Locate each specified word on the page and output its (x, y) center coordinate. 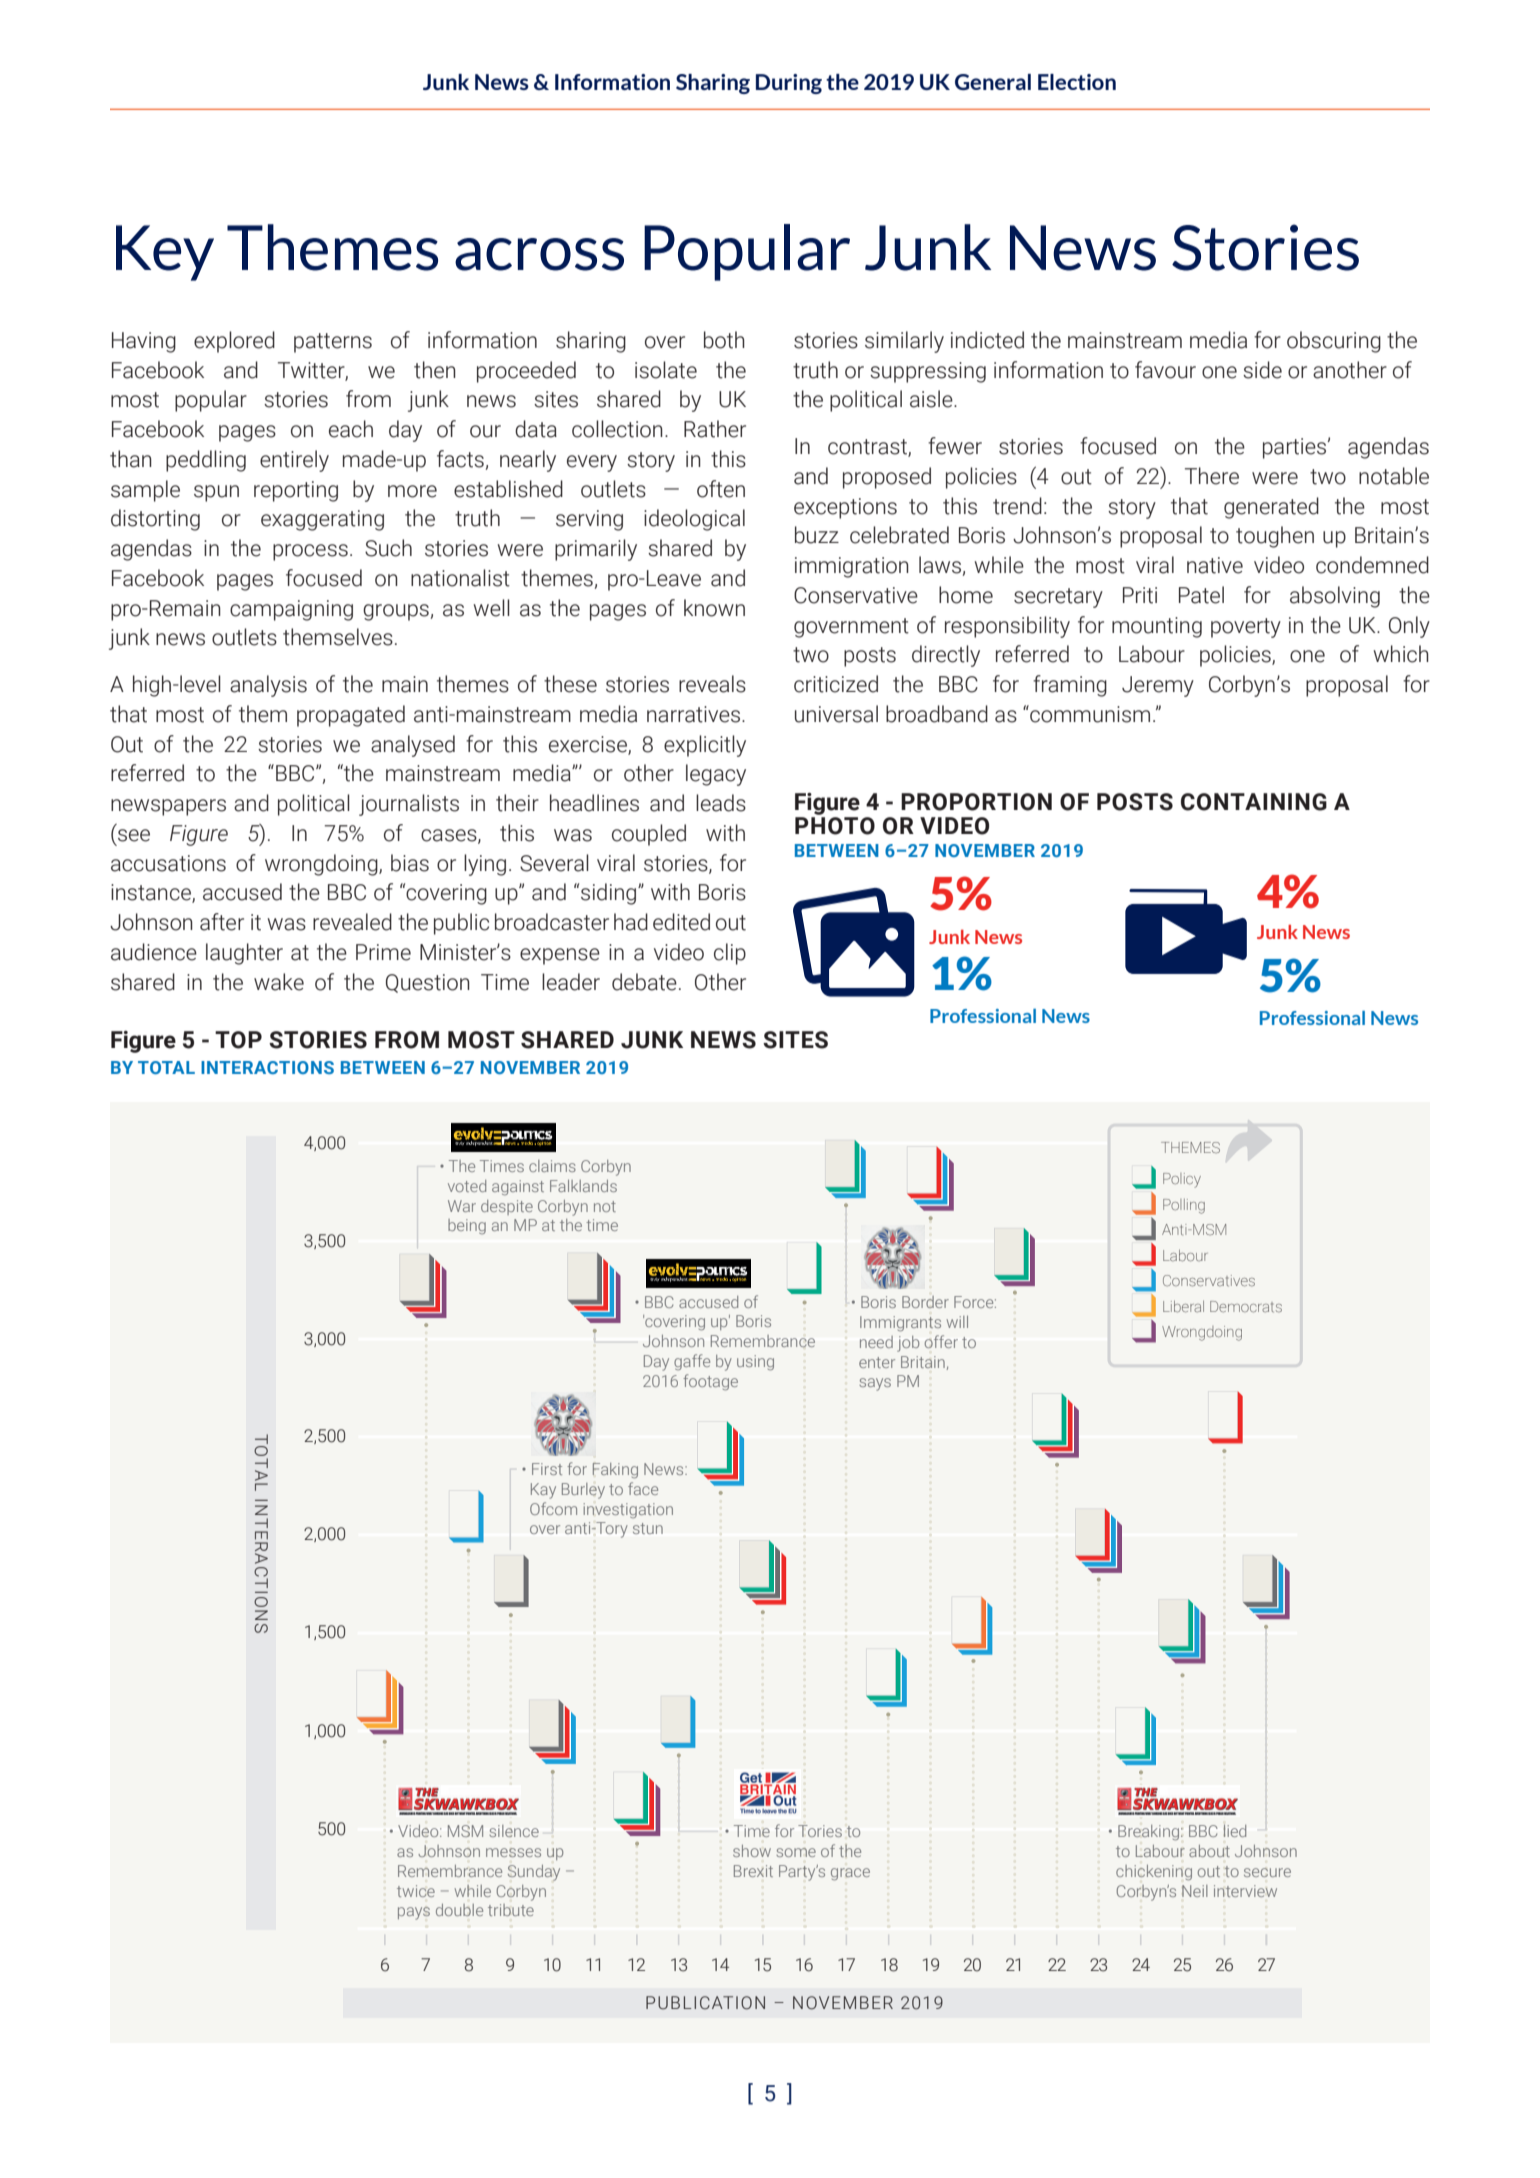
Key (165, 253)
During (789, 84)
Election (1077, 82)
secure (1267, 1872)
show (752, 1851)
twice (416, 1891)
